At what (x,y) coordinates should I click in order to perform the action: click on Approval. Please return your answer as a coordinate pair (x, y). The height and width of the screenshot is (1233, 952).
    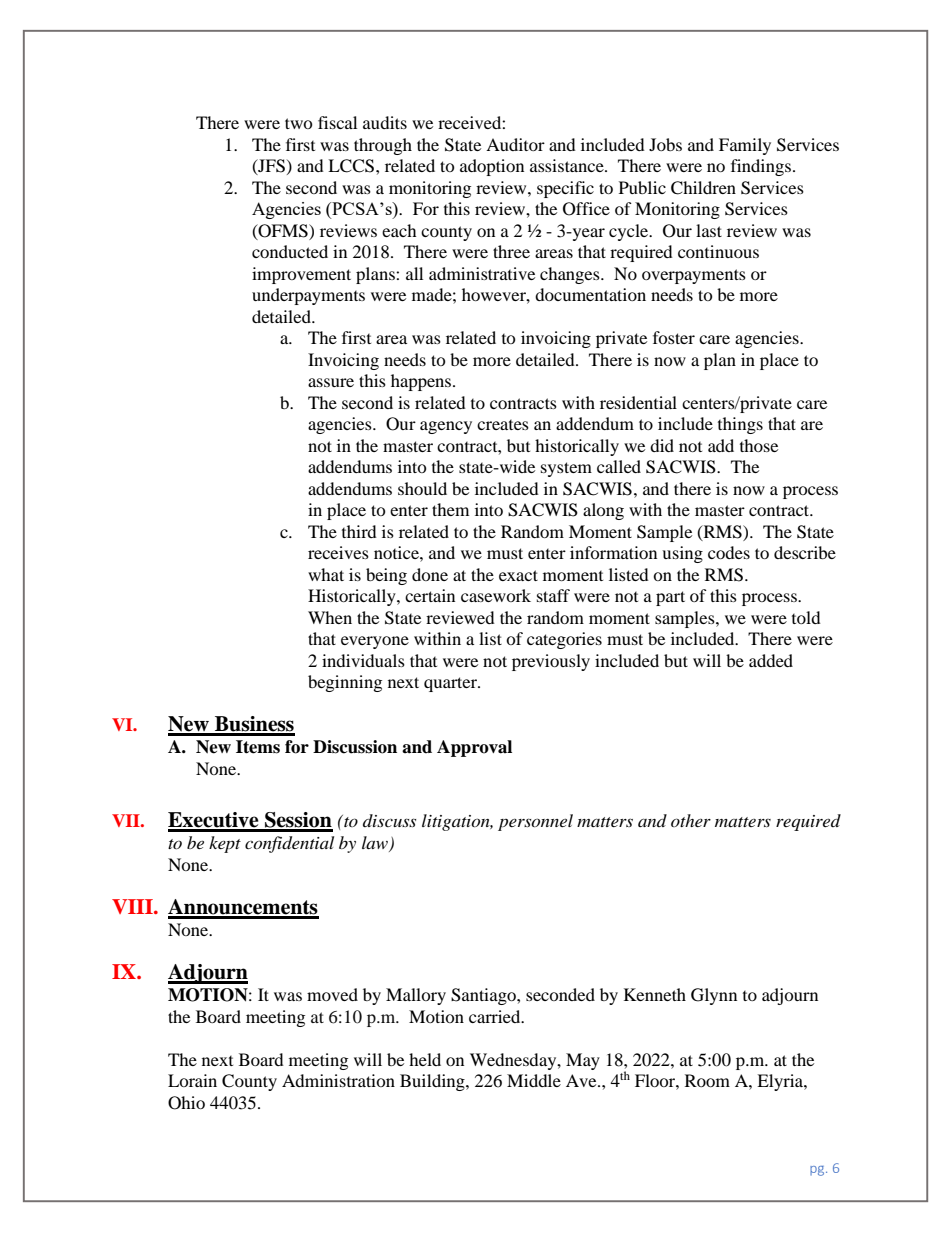
    Looking at the image, I should click on (474, 748).
